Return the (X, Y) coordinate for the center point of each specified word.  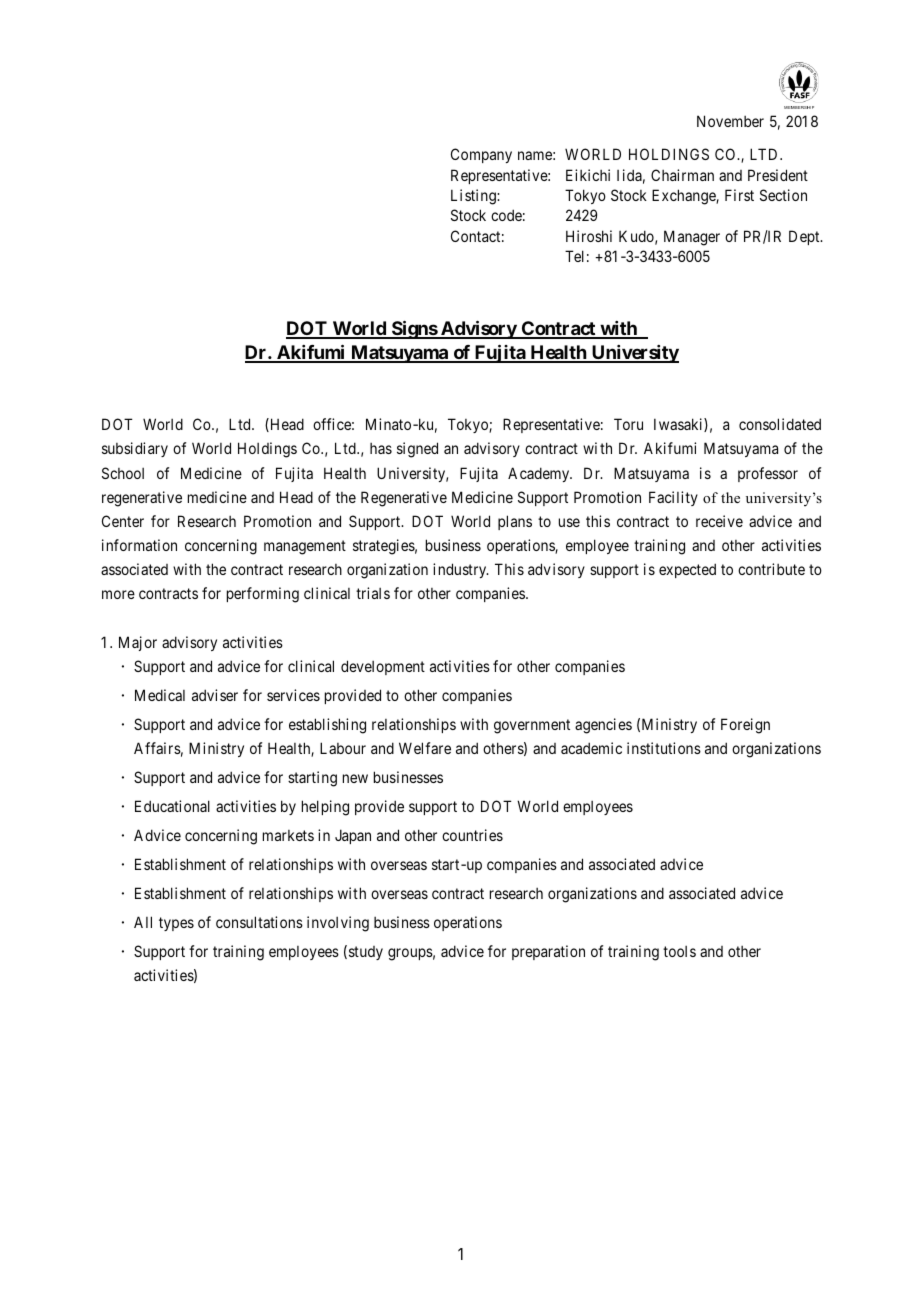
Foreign (745, 726)
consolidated (780, 424)
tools (679, 951)
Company (481, 155)
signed (417, 450)
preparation (548, 952)
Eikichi (588, 175)
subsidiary (135, 449)
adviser (215, 695)
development (383, 667)
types (176, 924)
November (730, 121)
